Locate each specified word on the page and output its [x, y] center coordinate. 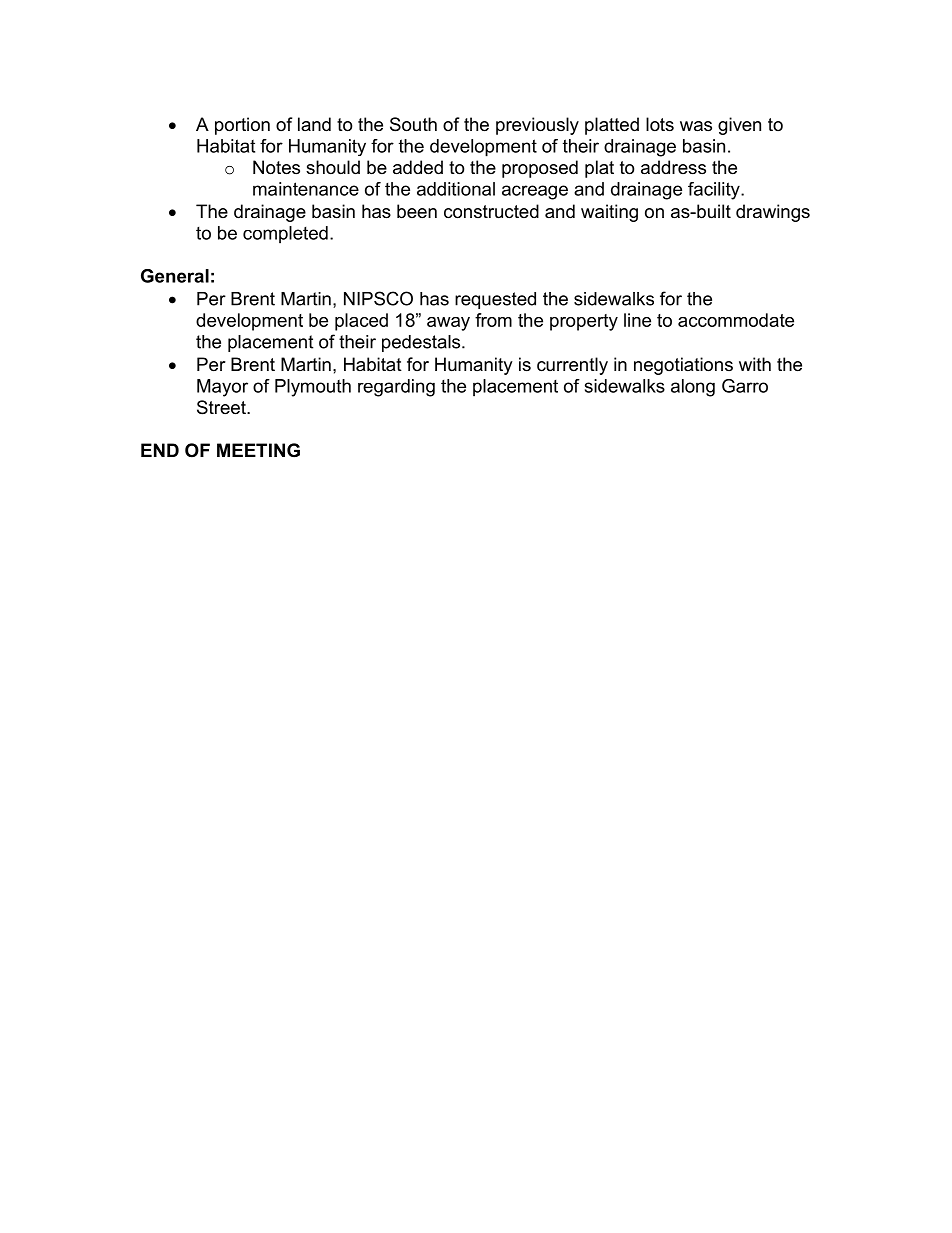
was [696, 126]
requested [495, 300]
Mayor [222, 388]
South [413, 124]
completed [285, 235]
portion [242, 126]
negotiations [683, 366]
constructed [491, 211]
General [175, 276]
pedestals [422, 343]
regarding [396, 388]
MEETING [258, 450]
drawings [773, 213]
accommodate [736, 320]
